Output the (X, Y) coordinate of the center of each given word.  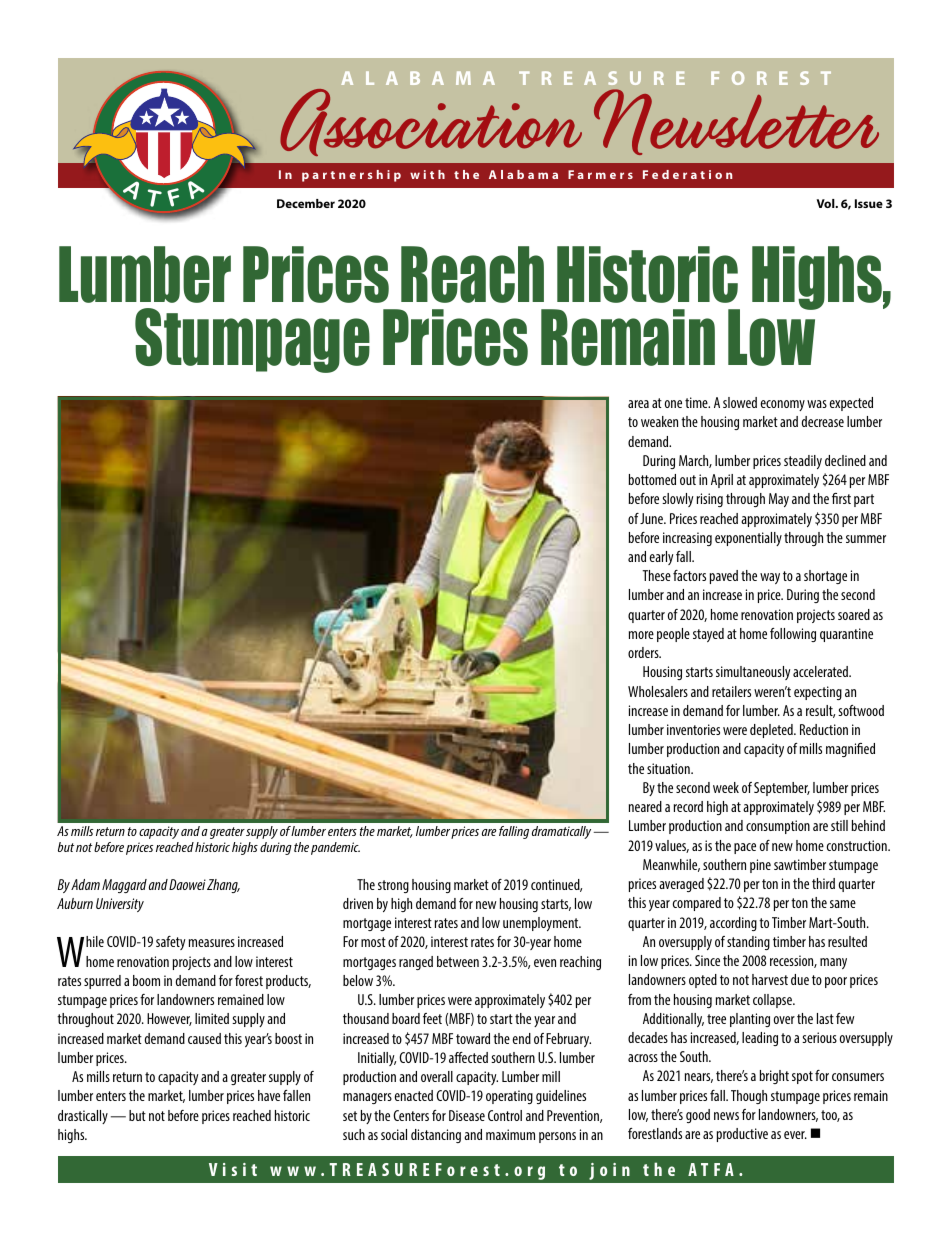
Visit (233, 1169)
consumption (778, 827)
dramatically (561, 832)
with (427, 174)
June (653, 518)
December (306, 203)
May (779, 500)
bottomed (652, 479)
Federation (687, 174)
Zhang (223, 886)
